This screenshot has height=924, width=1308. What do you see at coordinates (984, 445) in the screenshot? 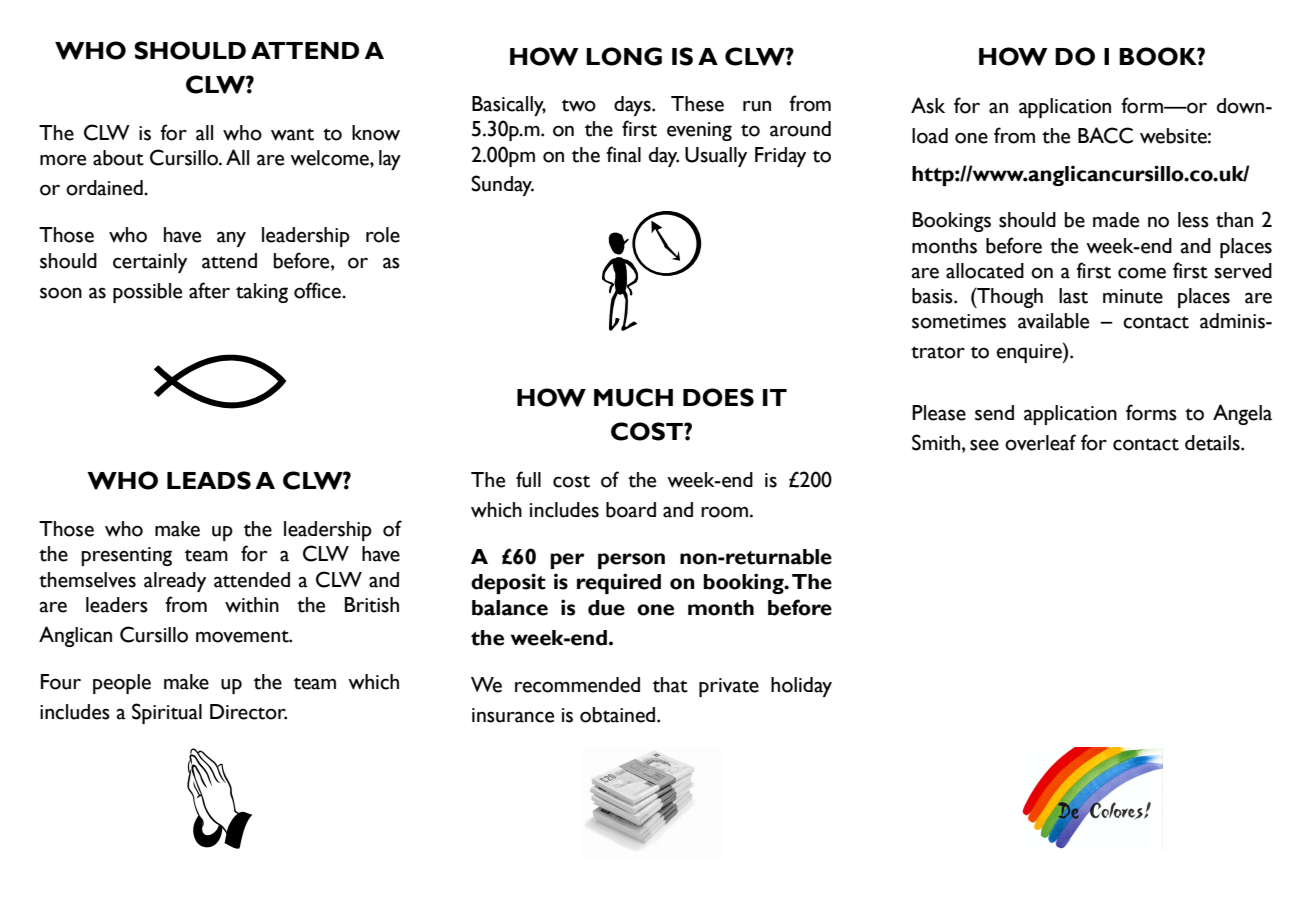
I see `see` at bounding box center [984, 445].
